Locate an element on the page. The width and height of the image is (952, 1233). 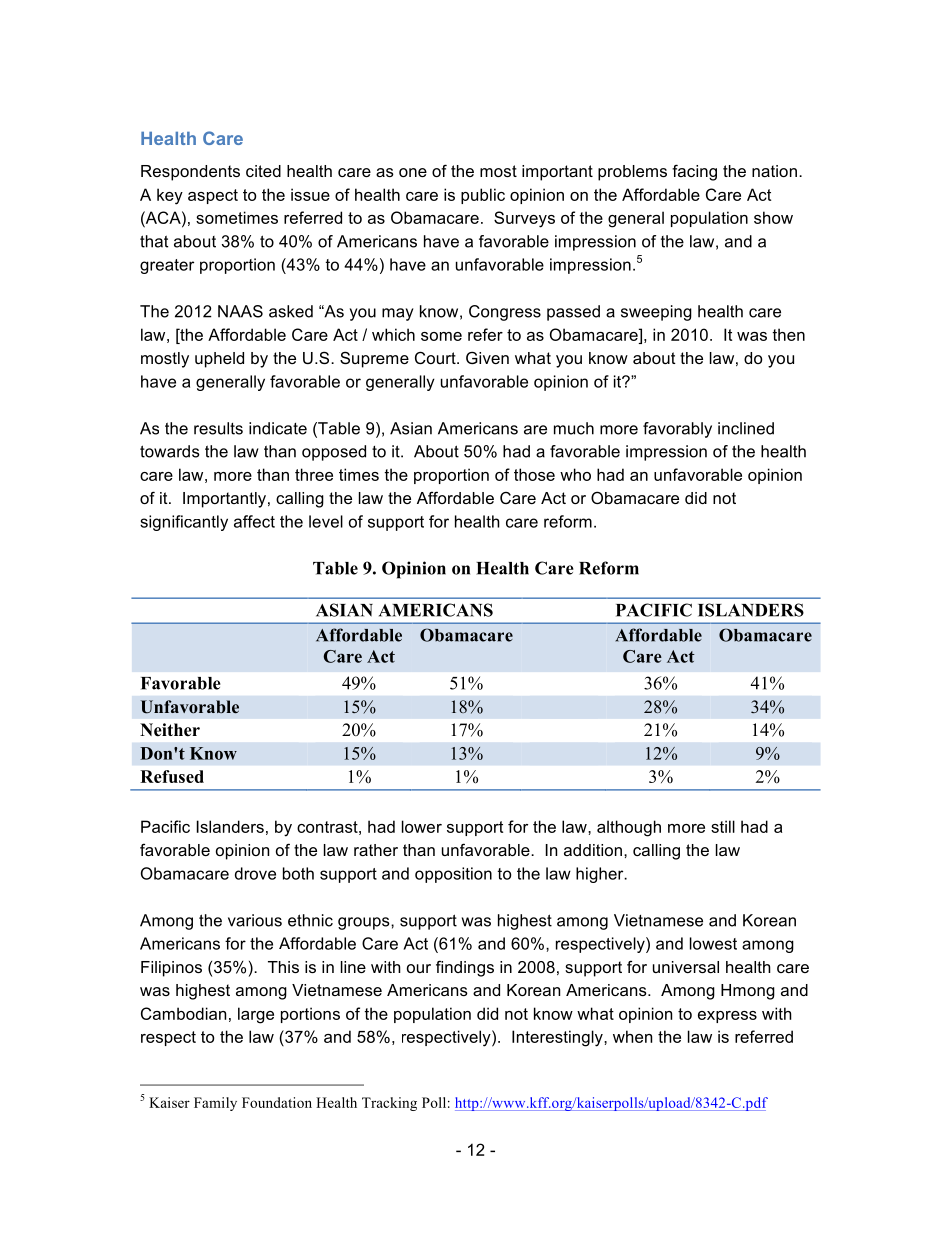
lower is located at coordinates (422, 826).
